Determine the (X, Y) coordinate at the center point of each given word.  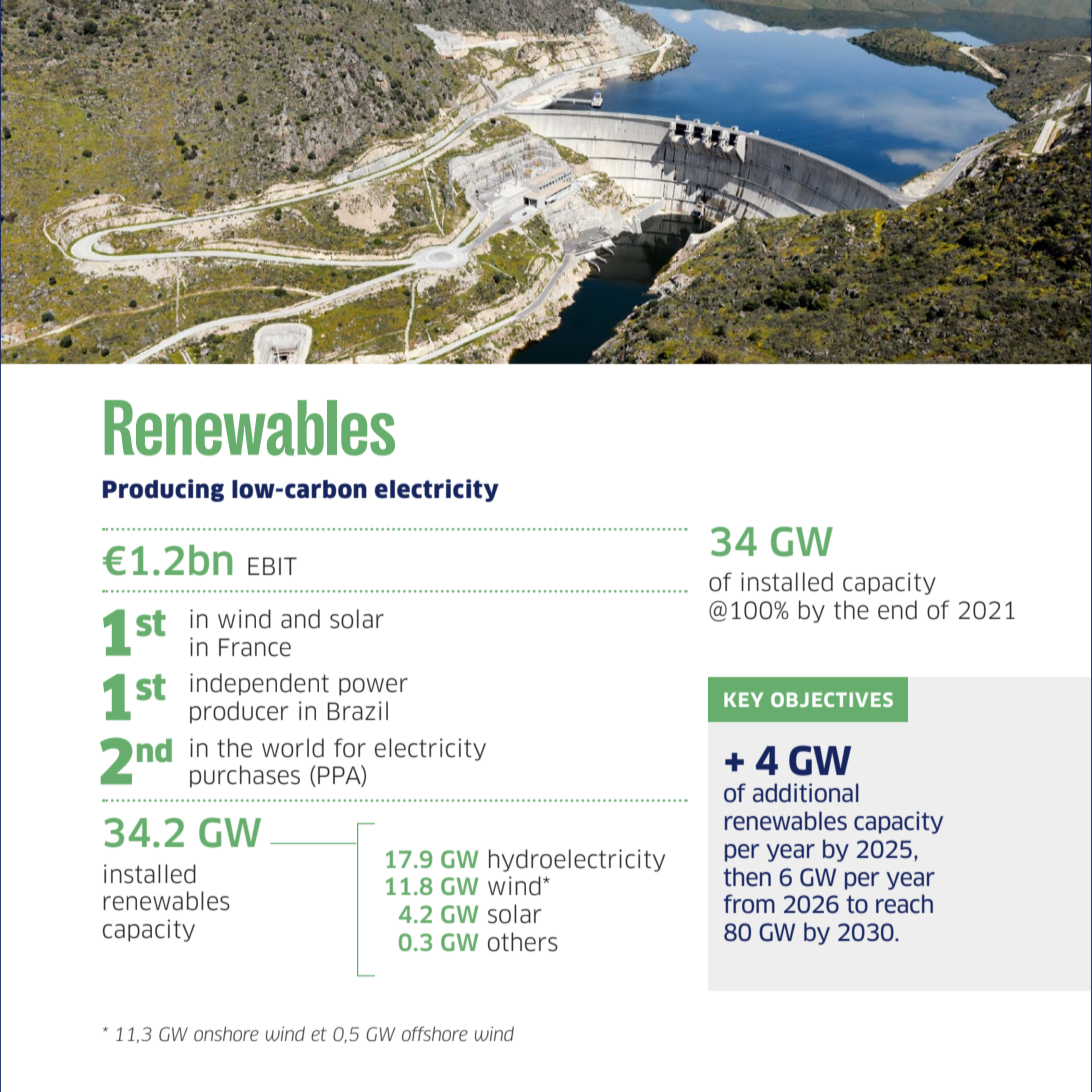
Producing (163, 490)
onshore (226, 1033)
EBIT (272, 566)
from (749, 904)
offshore (435, 1033)
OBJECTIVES (832, 699)
